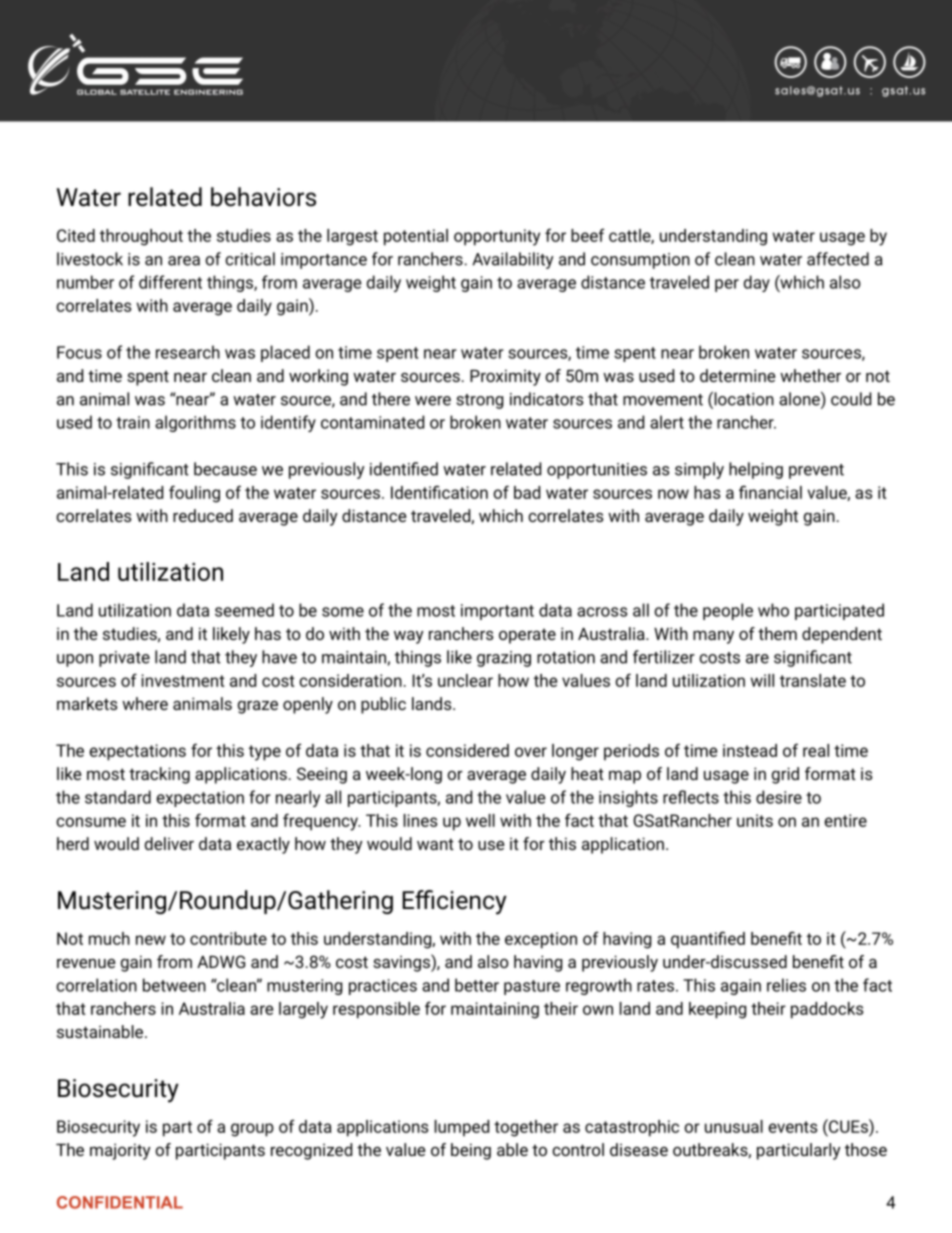  Describe the element at coordinates (145, 703) in the document. I see `where` at that location.
